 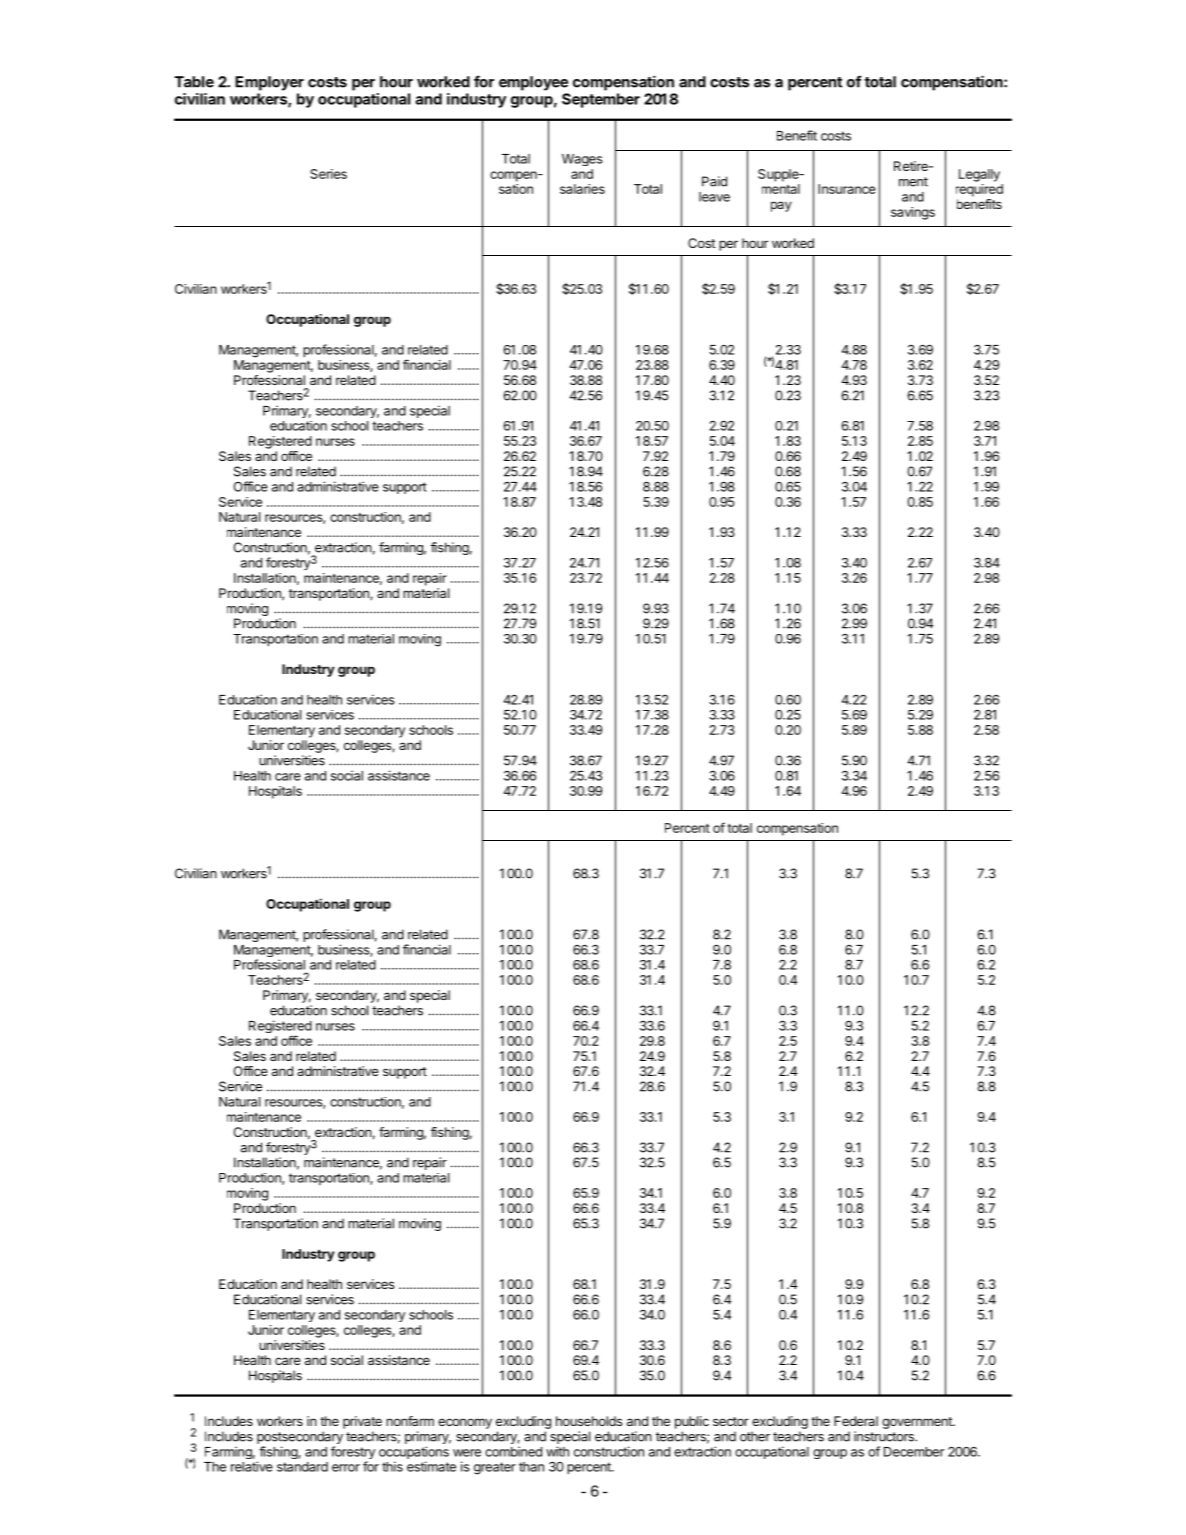 What do you see at coordinates (601, 100) in the screenshot?
I see `September` at bounding box center [601, 100].
